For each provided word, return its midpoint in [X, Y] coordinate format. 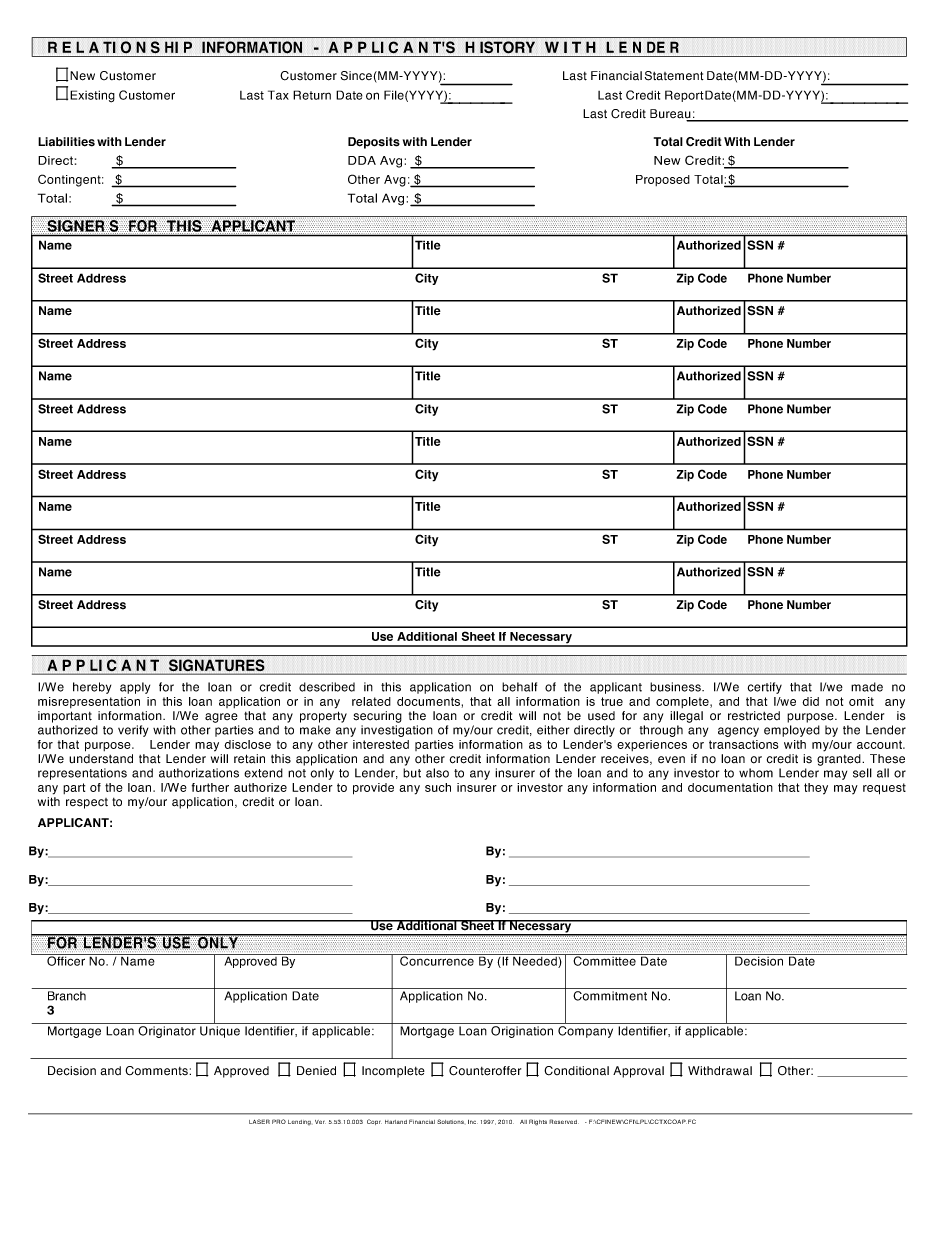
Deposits [374, 143]
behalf [519, 687]
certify [765, 688]
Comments [157, 1071]
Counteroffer [485, 1071]
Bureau [671, 115]
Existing [92, 96]
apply [135, 688]
